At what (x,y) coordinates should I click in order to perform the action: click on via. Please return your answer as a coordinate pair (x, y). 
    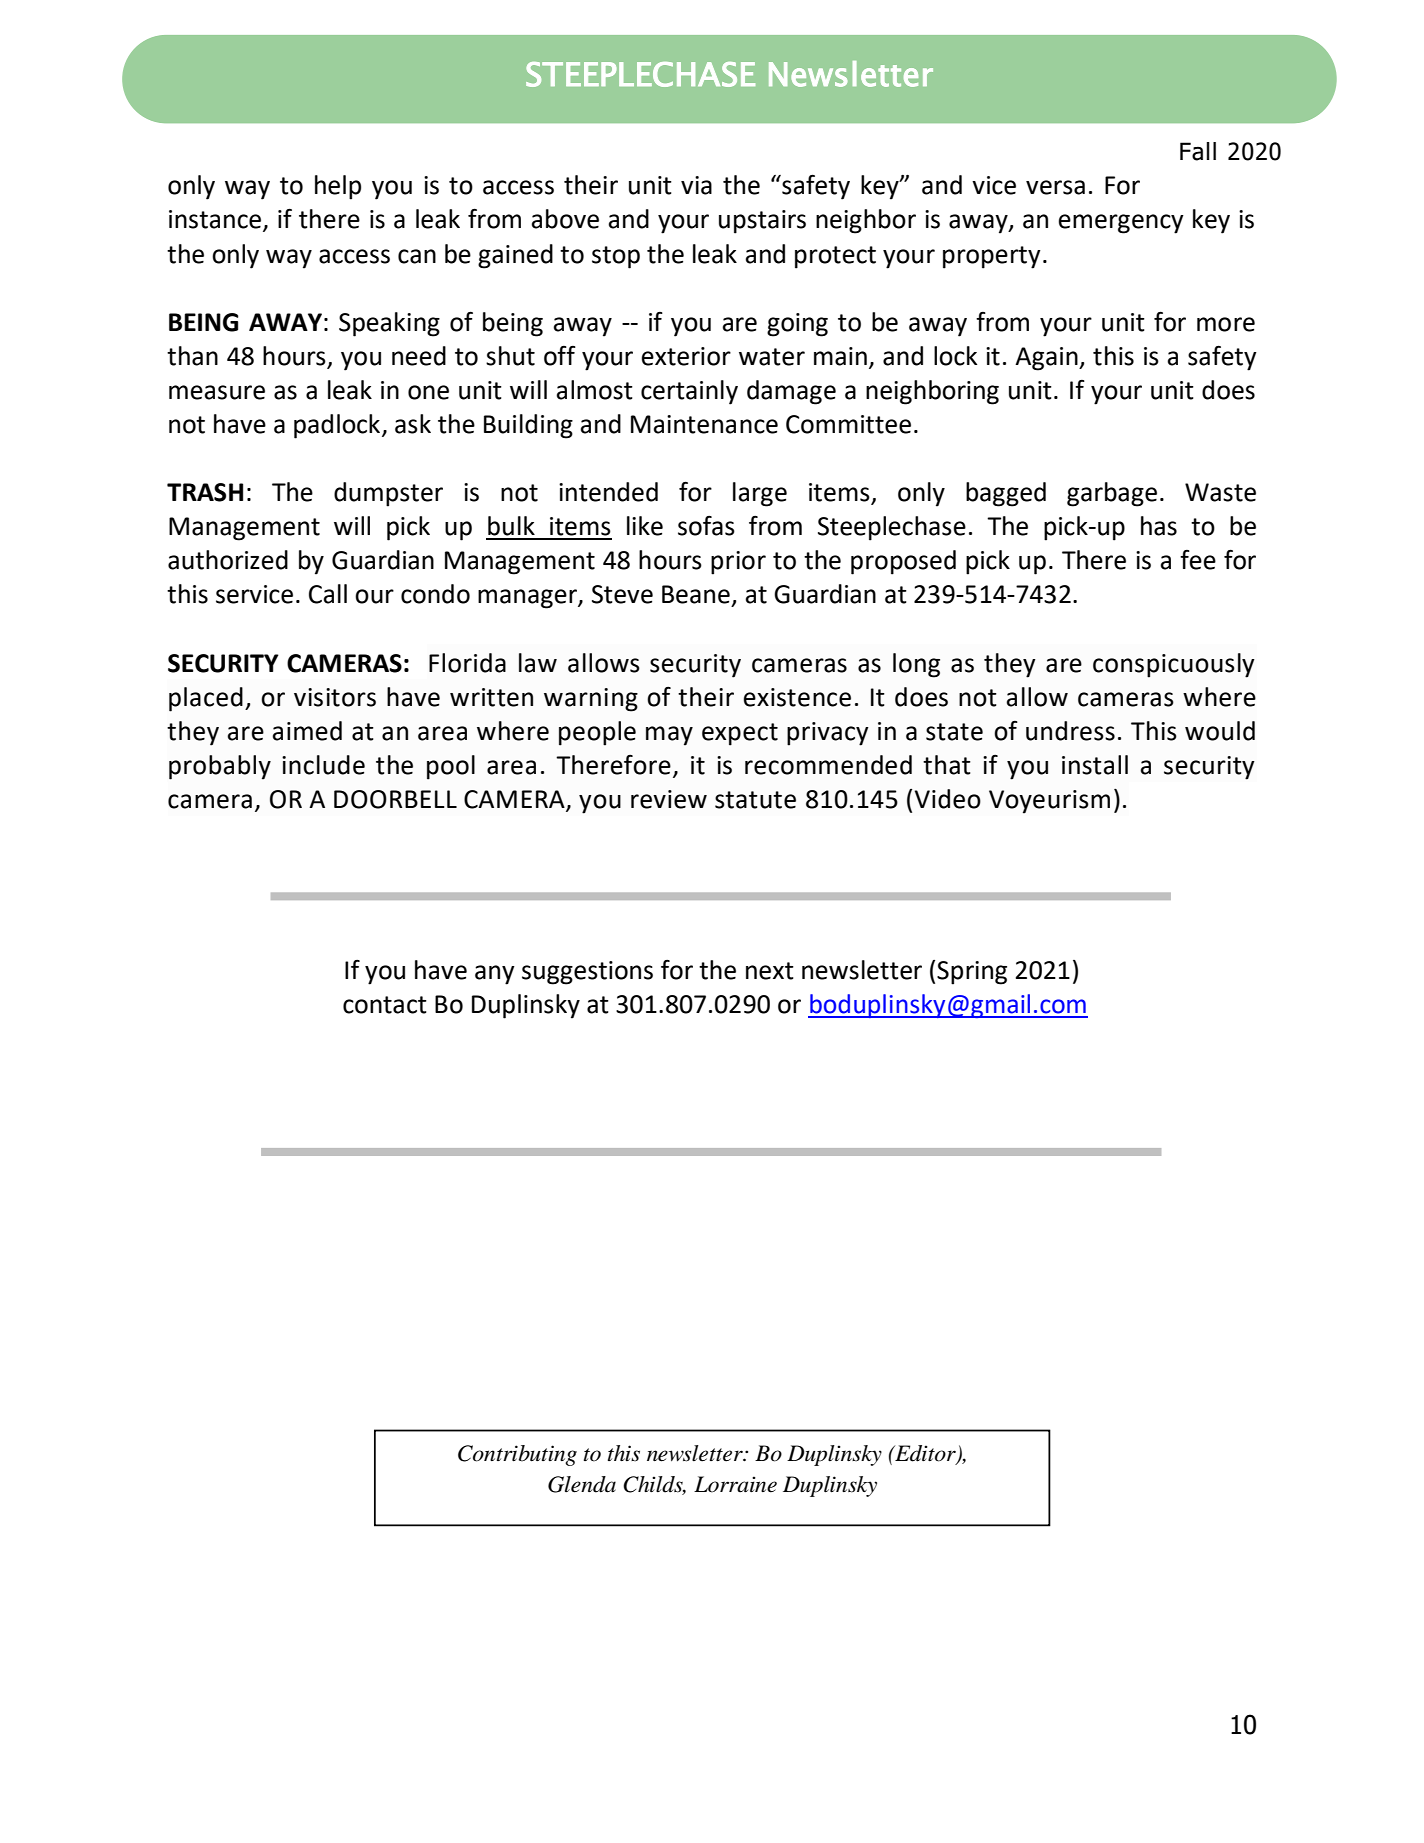
    Looking at the image, I should click on (696, 185).
